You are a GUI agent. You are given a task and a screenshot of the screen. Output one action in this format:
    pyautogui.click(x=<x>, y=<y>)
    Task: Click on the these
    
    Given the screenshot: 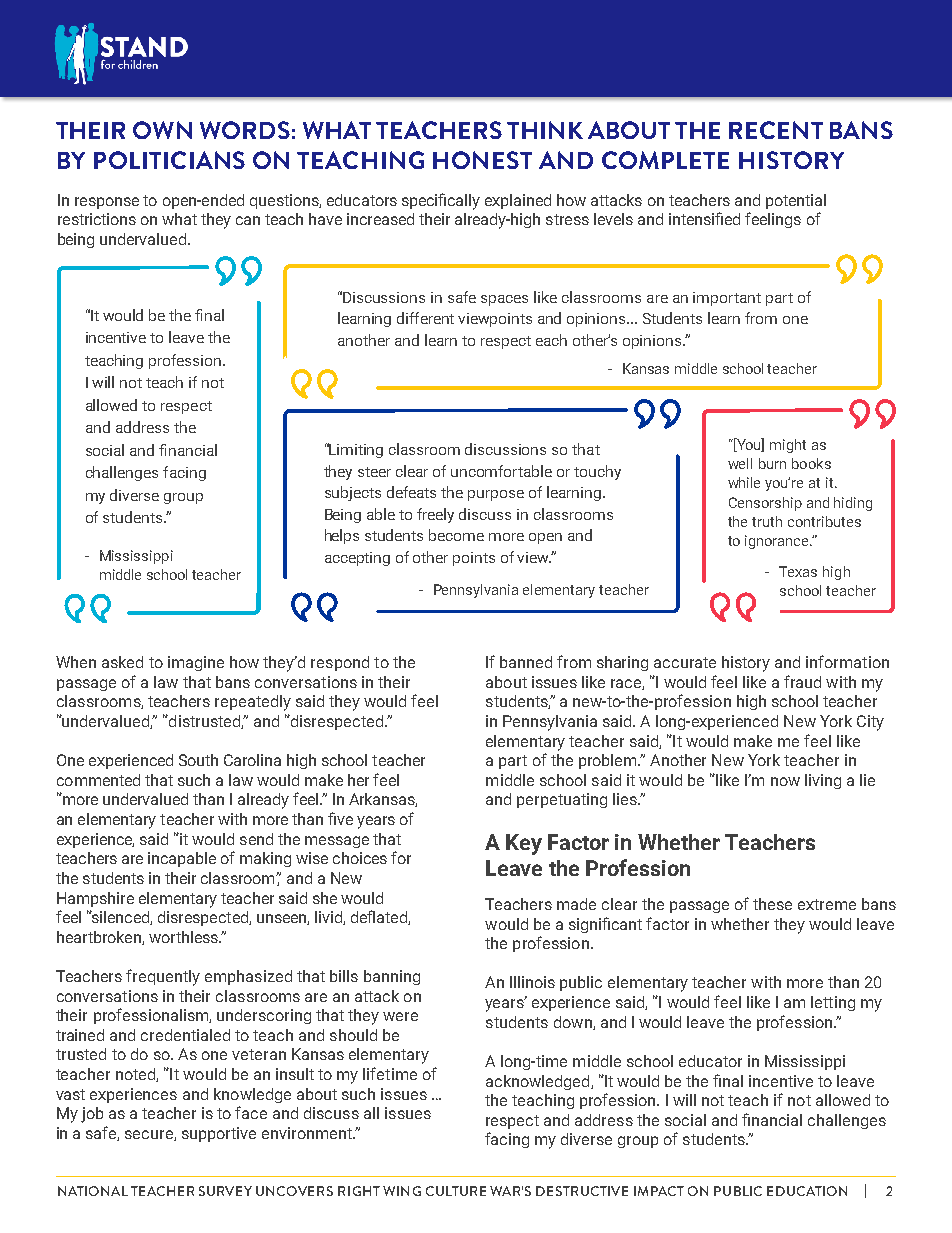 What is the action you would take?
    pyautogui.click(x=772, y=904)
